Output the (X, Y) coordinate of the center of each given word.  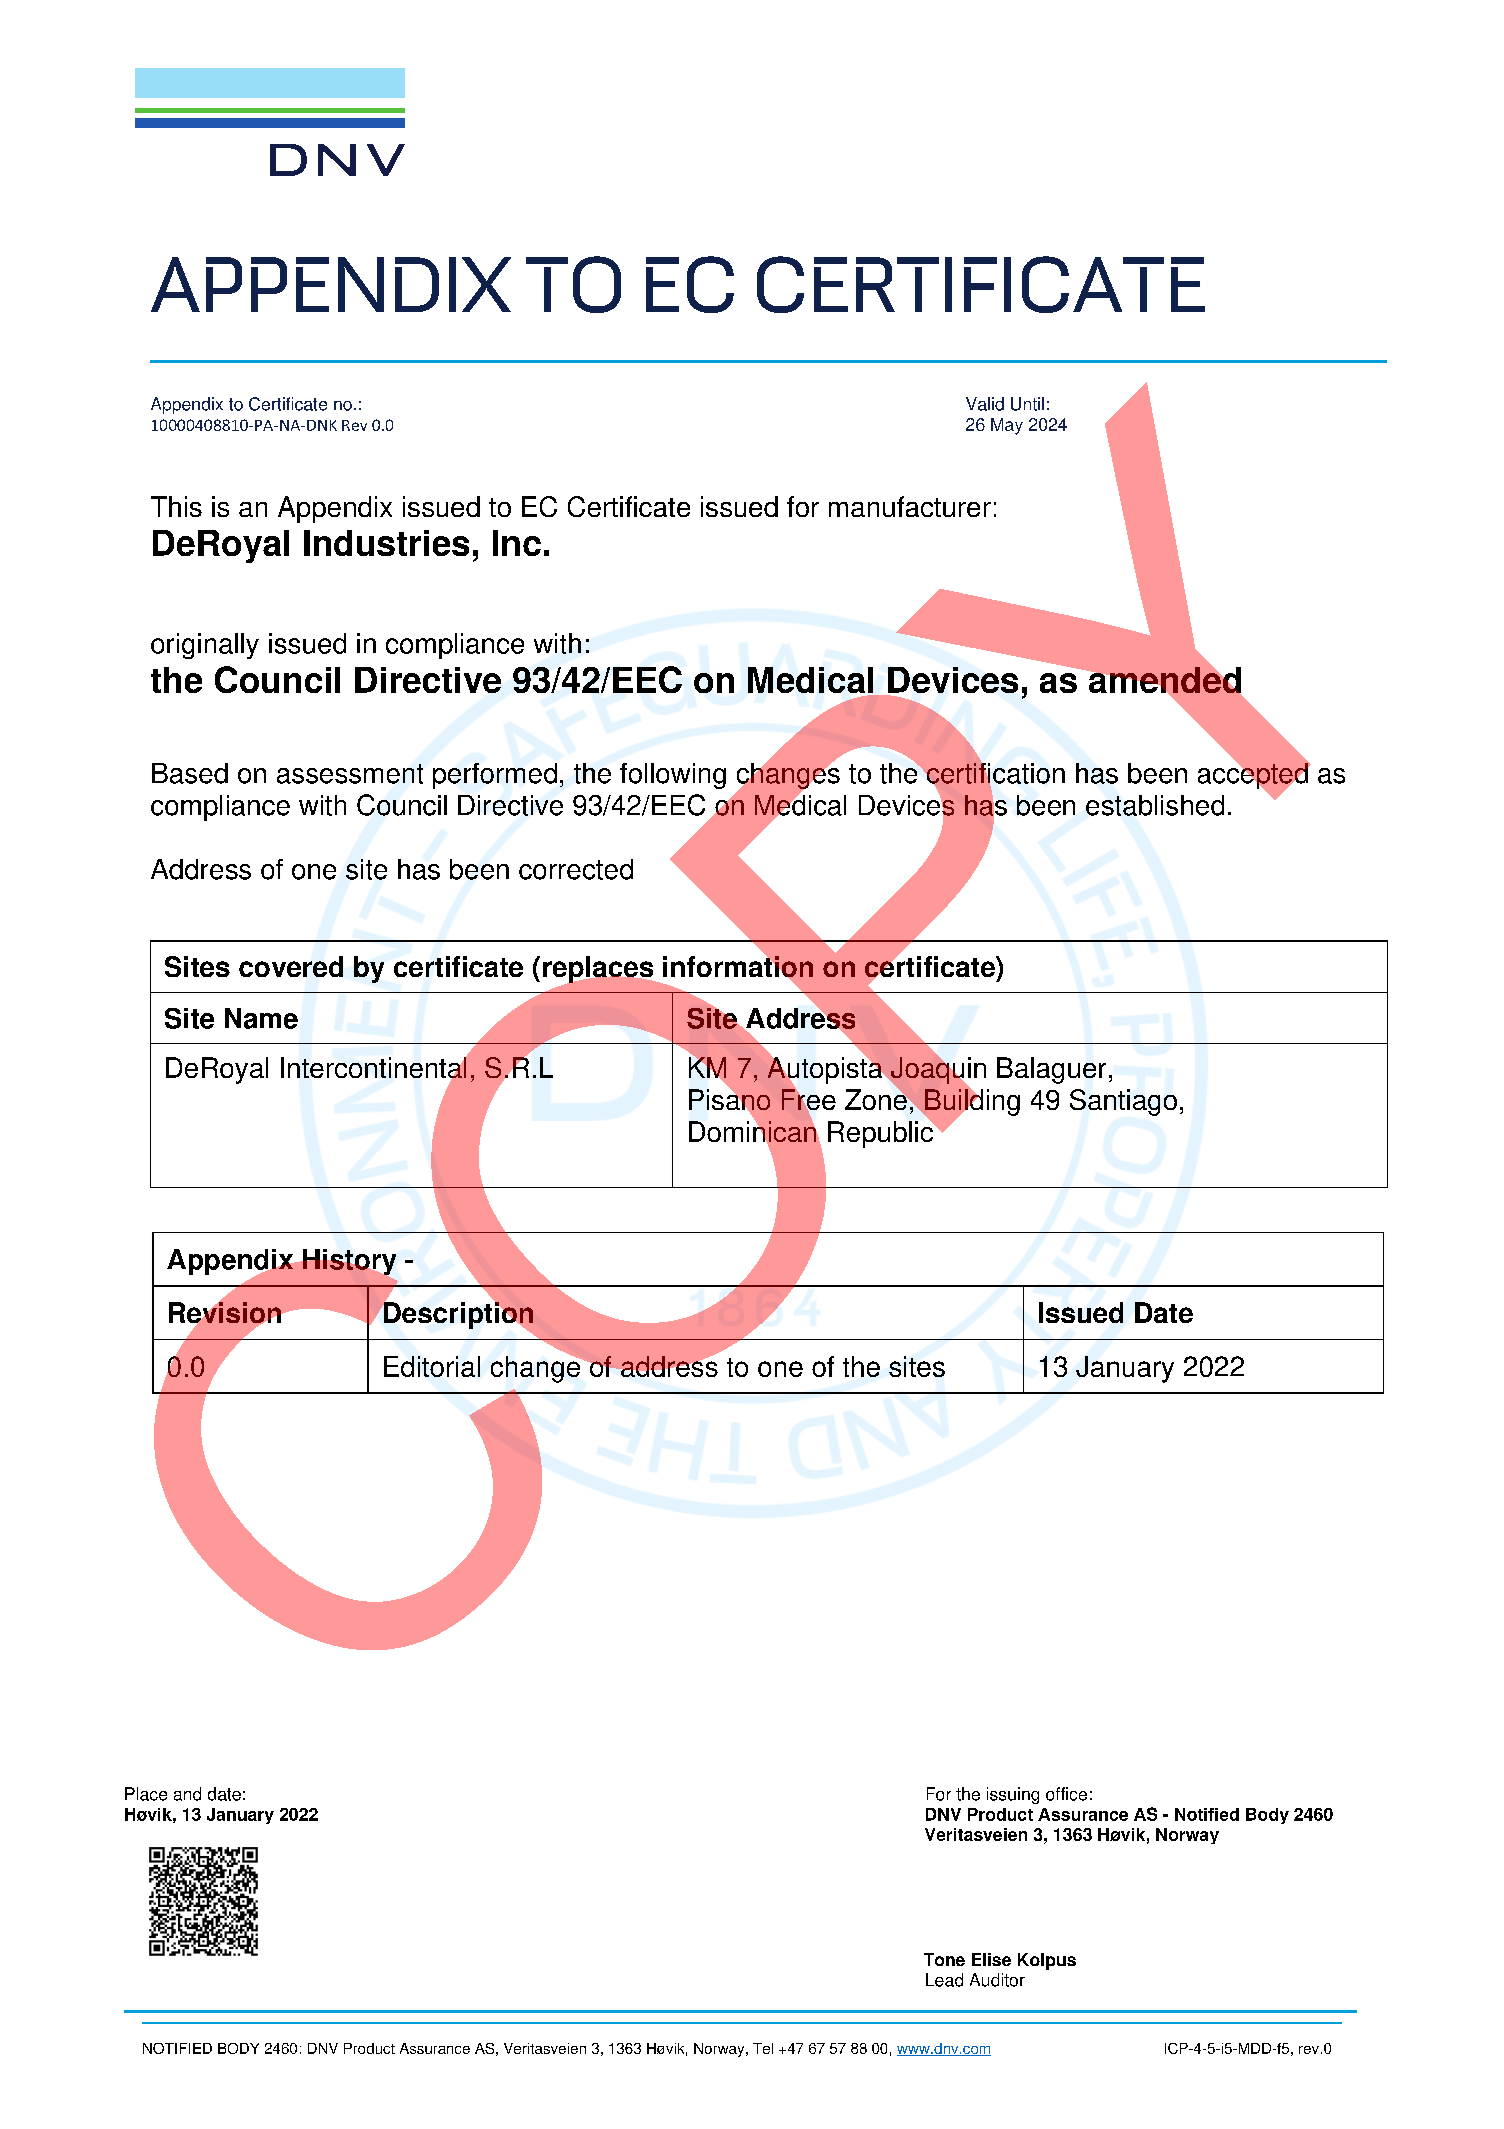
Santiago (1123, 1102)
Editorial (432, 1366)
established (1155, 805)
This (176, 506)
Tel (763, 2048)
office (1066, 1794)
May (1007, 426)
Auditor (997, 1980)
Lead (944, 1980)
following (673, 776)
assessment (350, 774)
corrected (576, 869)
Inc (517, 543)
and (187, 1794)
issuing (1013, 1795)
